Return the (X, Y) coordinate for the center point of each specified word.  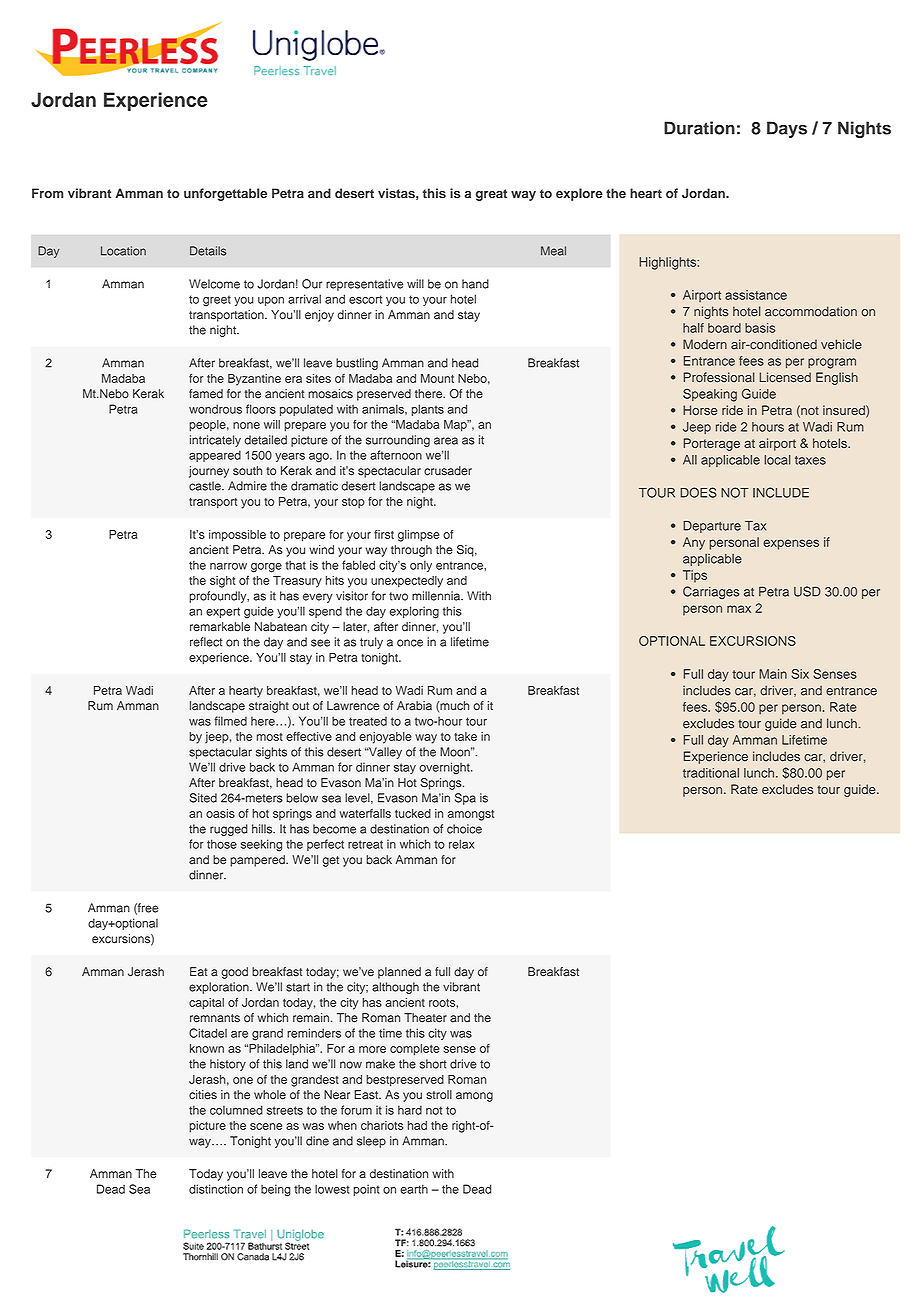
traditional (711, 773)
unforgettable (225, 194)
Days (787, 129)
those (222, 844)
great (491, 195)
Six (800, 674)
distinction (216, 1189)
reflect (206, 642)
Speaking (710, 395)
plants (428, 410)
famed (206, 394)
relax (461, 844)
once (410, 643)
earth (414, 1189)
